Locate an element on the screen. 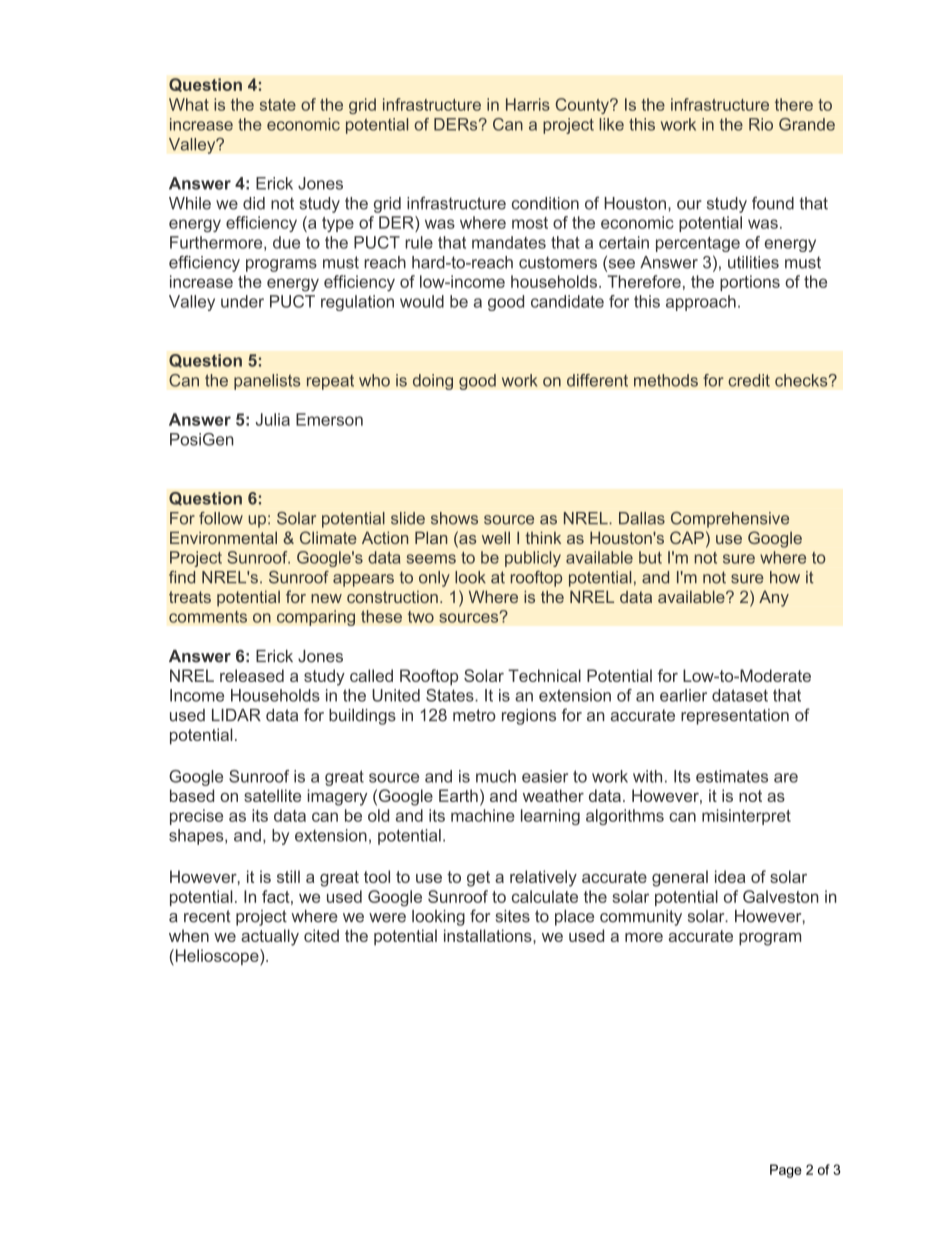  credit is located at coordinates (749, 380).
